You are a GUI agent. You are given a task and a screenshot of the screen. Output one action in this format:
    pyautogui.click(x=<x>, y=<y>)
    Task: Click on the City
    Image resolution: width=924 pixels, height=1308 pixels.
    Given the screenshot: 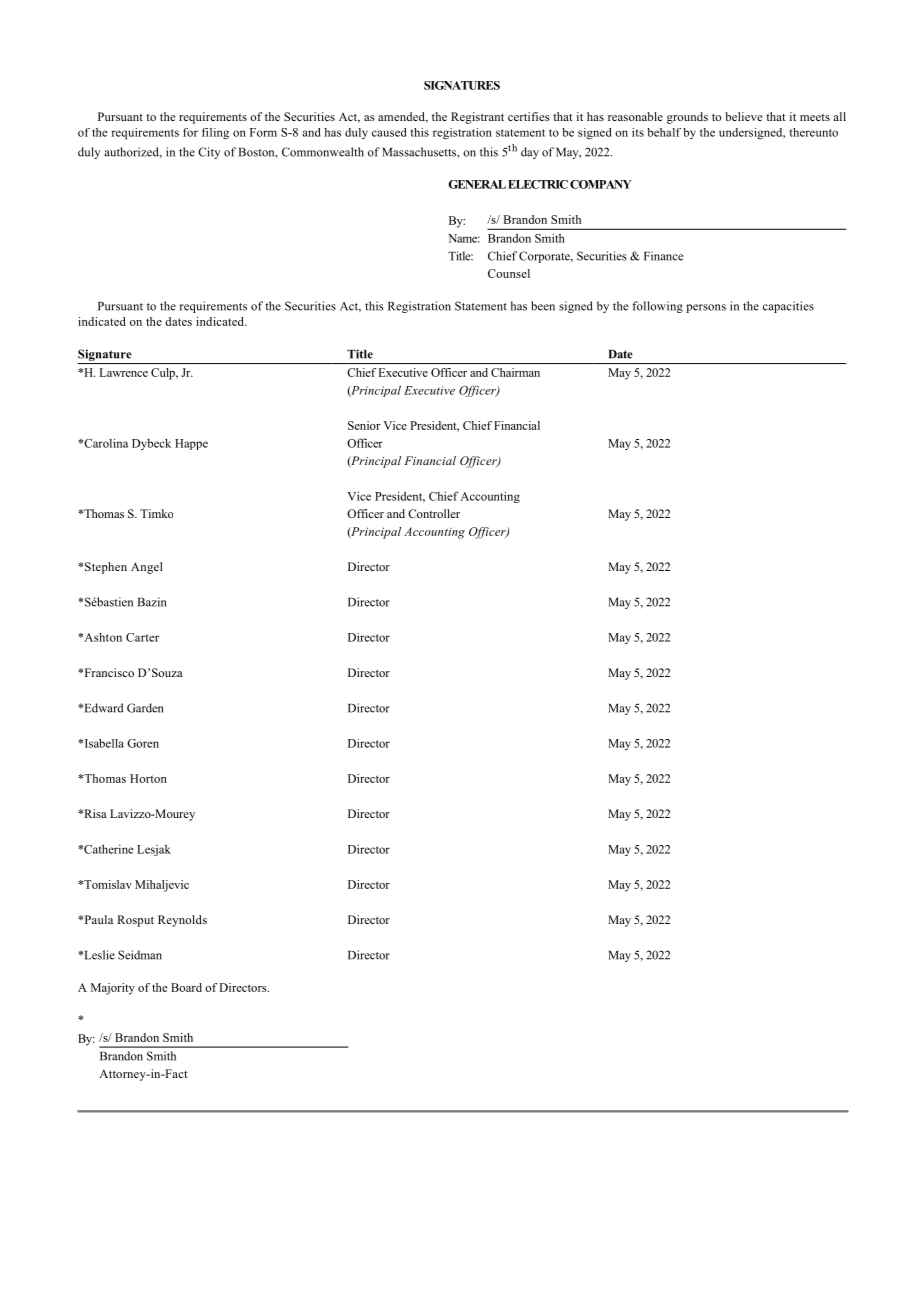 What is the action you would take?
    pyautogui.click(x=209, y=153)
